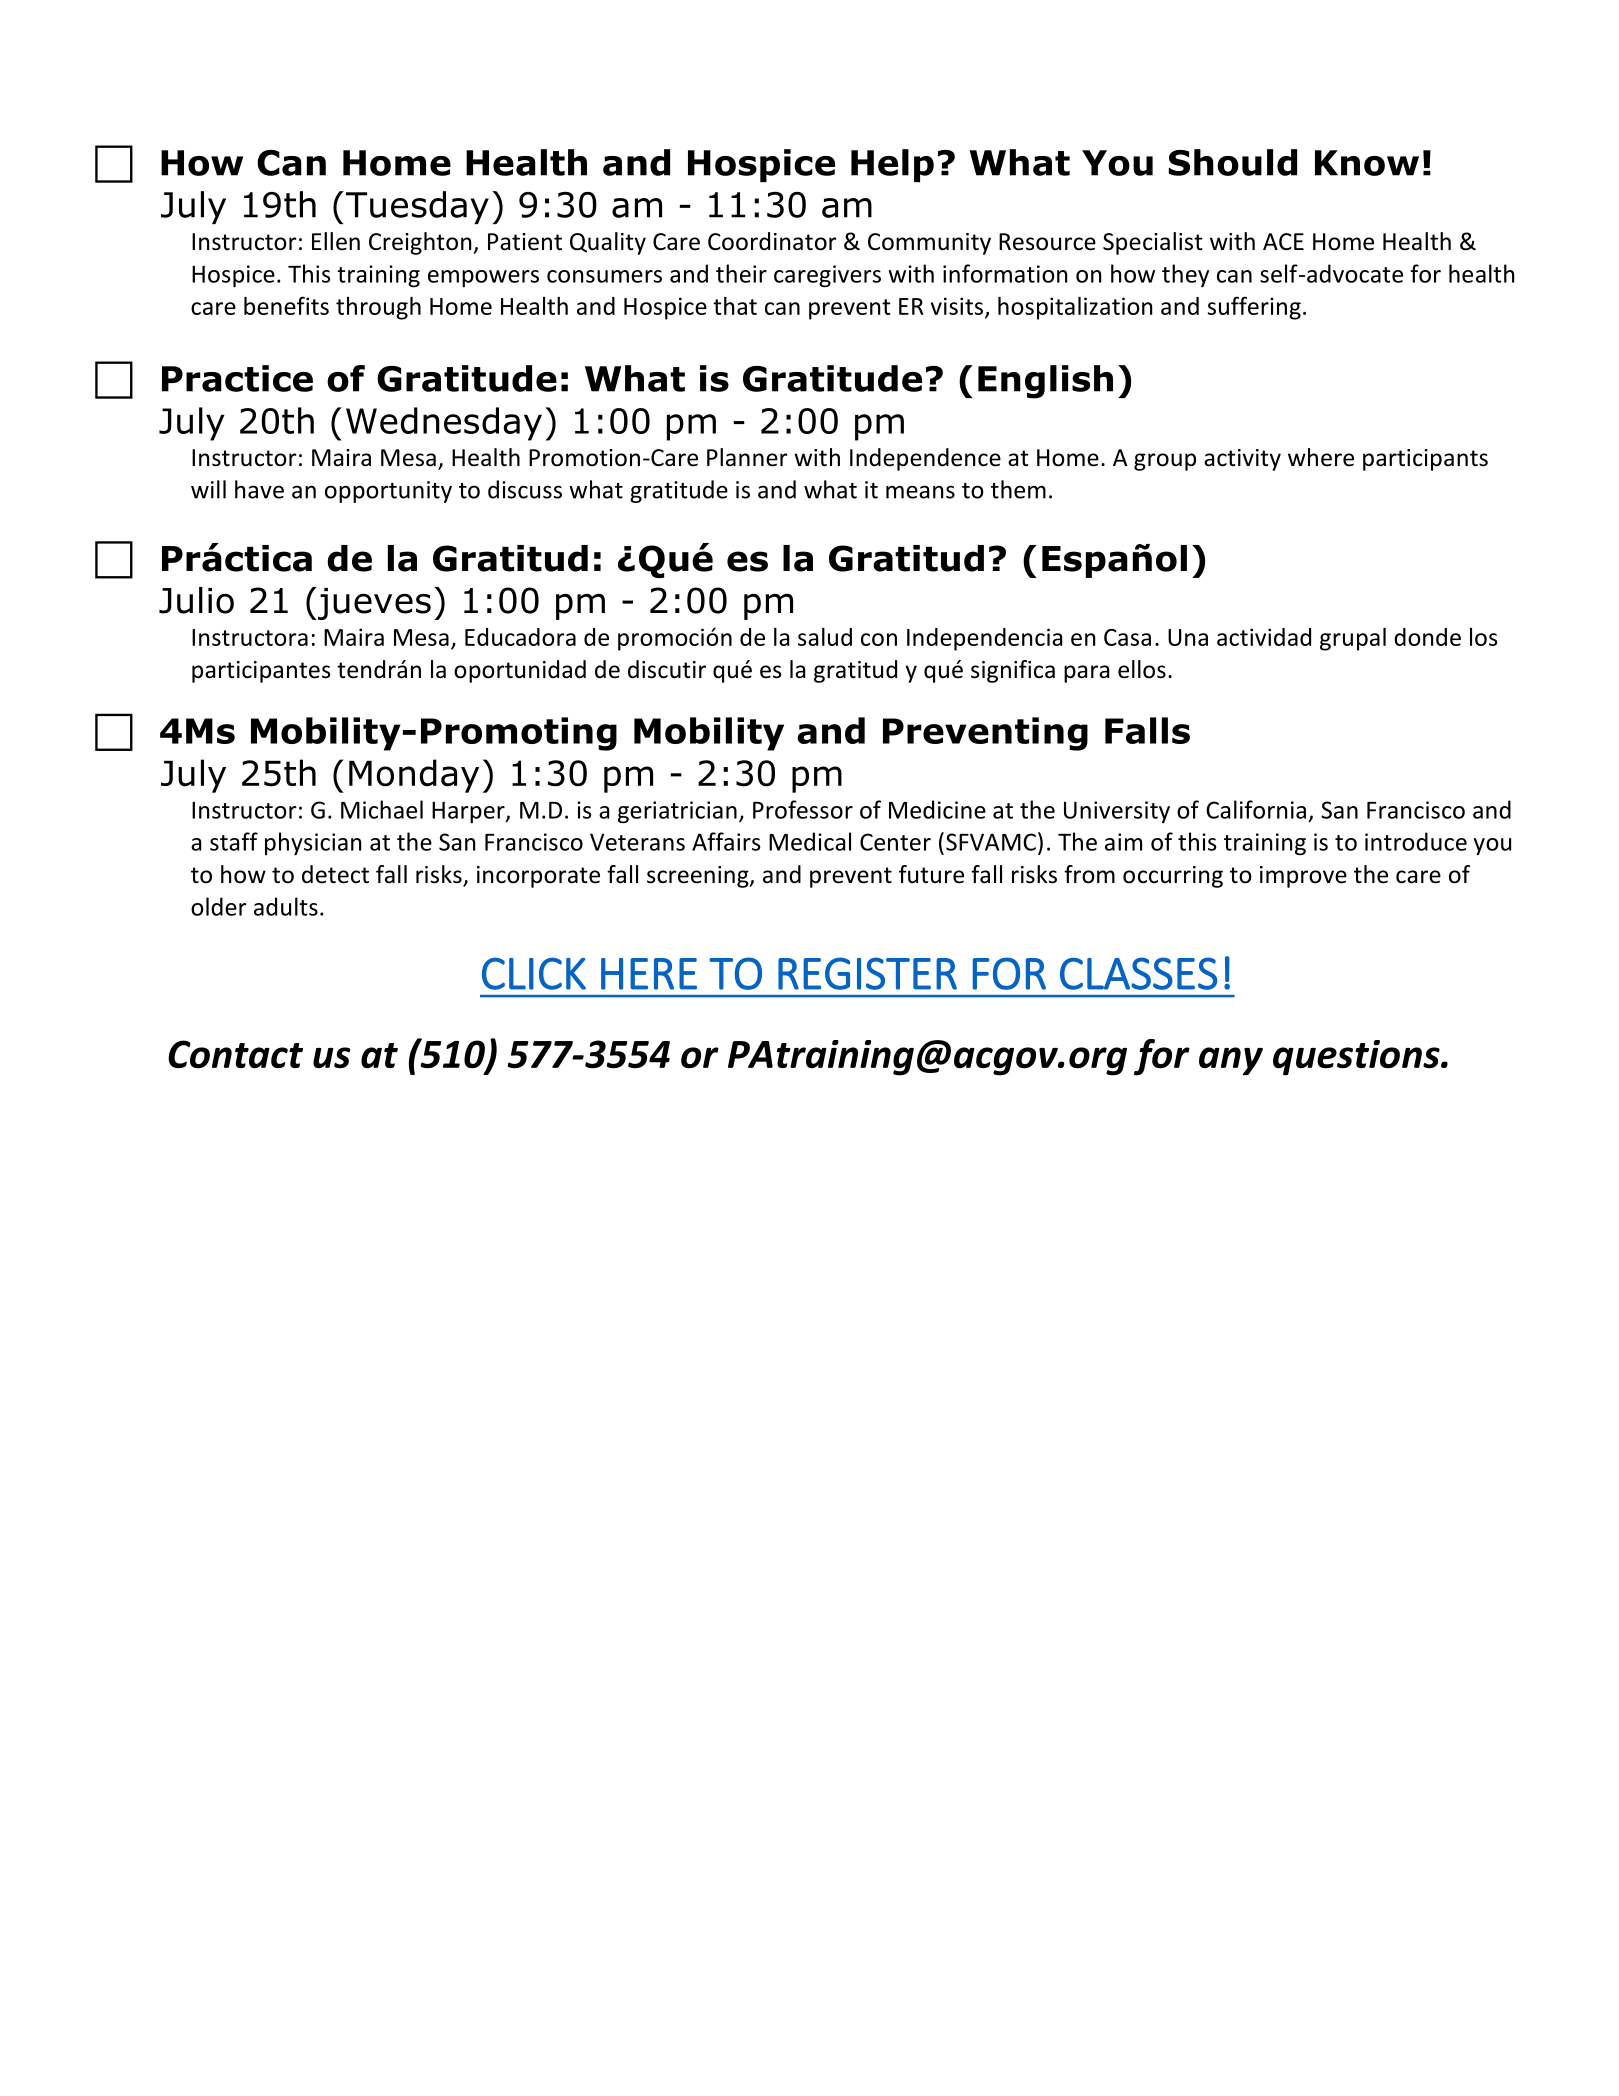 This document has width=1619, height=2096. What do you see at coordinates (388, 492) in the document?
I see `opportunity` at bounding box center [388, 492].
